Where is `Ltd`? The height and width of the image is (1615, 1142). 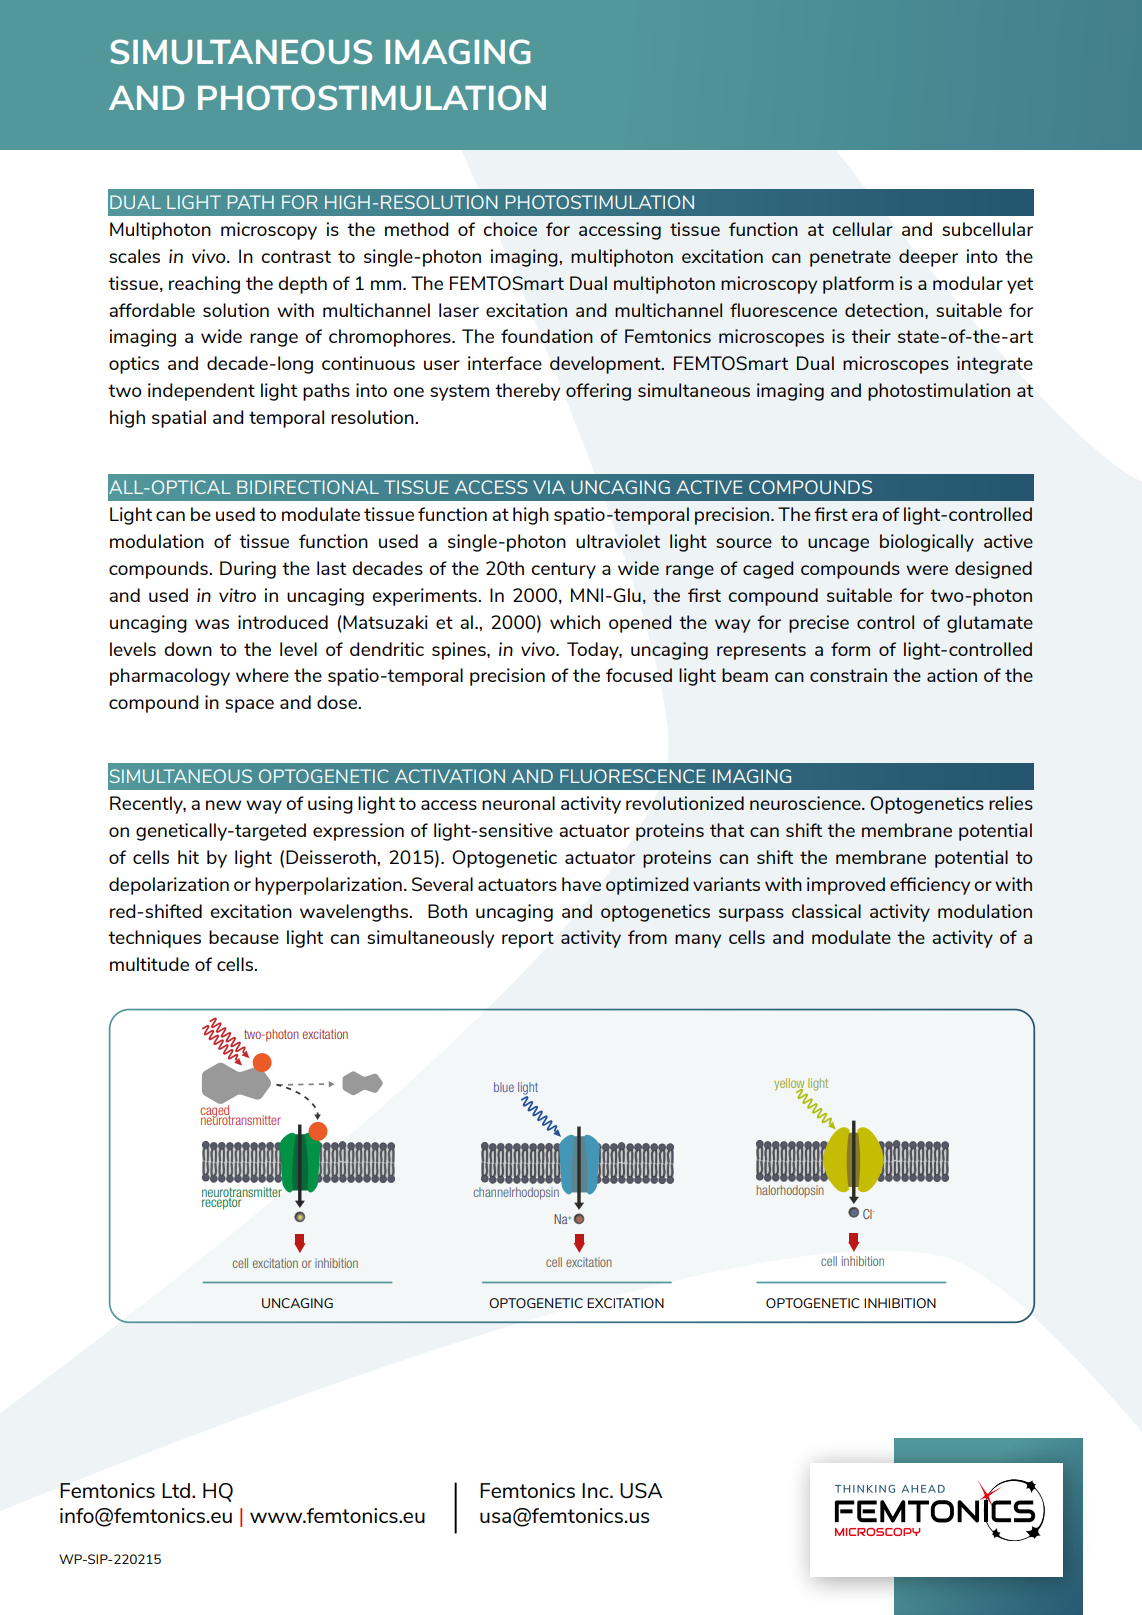
Ltd is located at coordinates (176, 1490).
